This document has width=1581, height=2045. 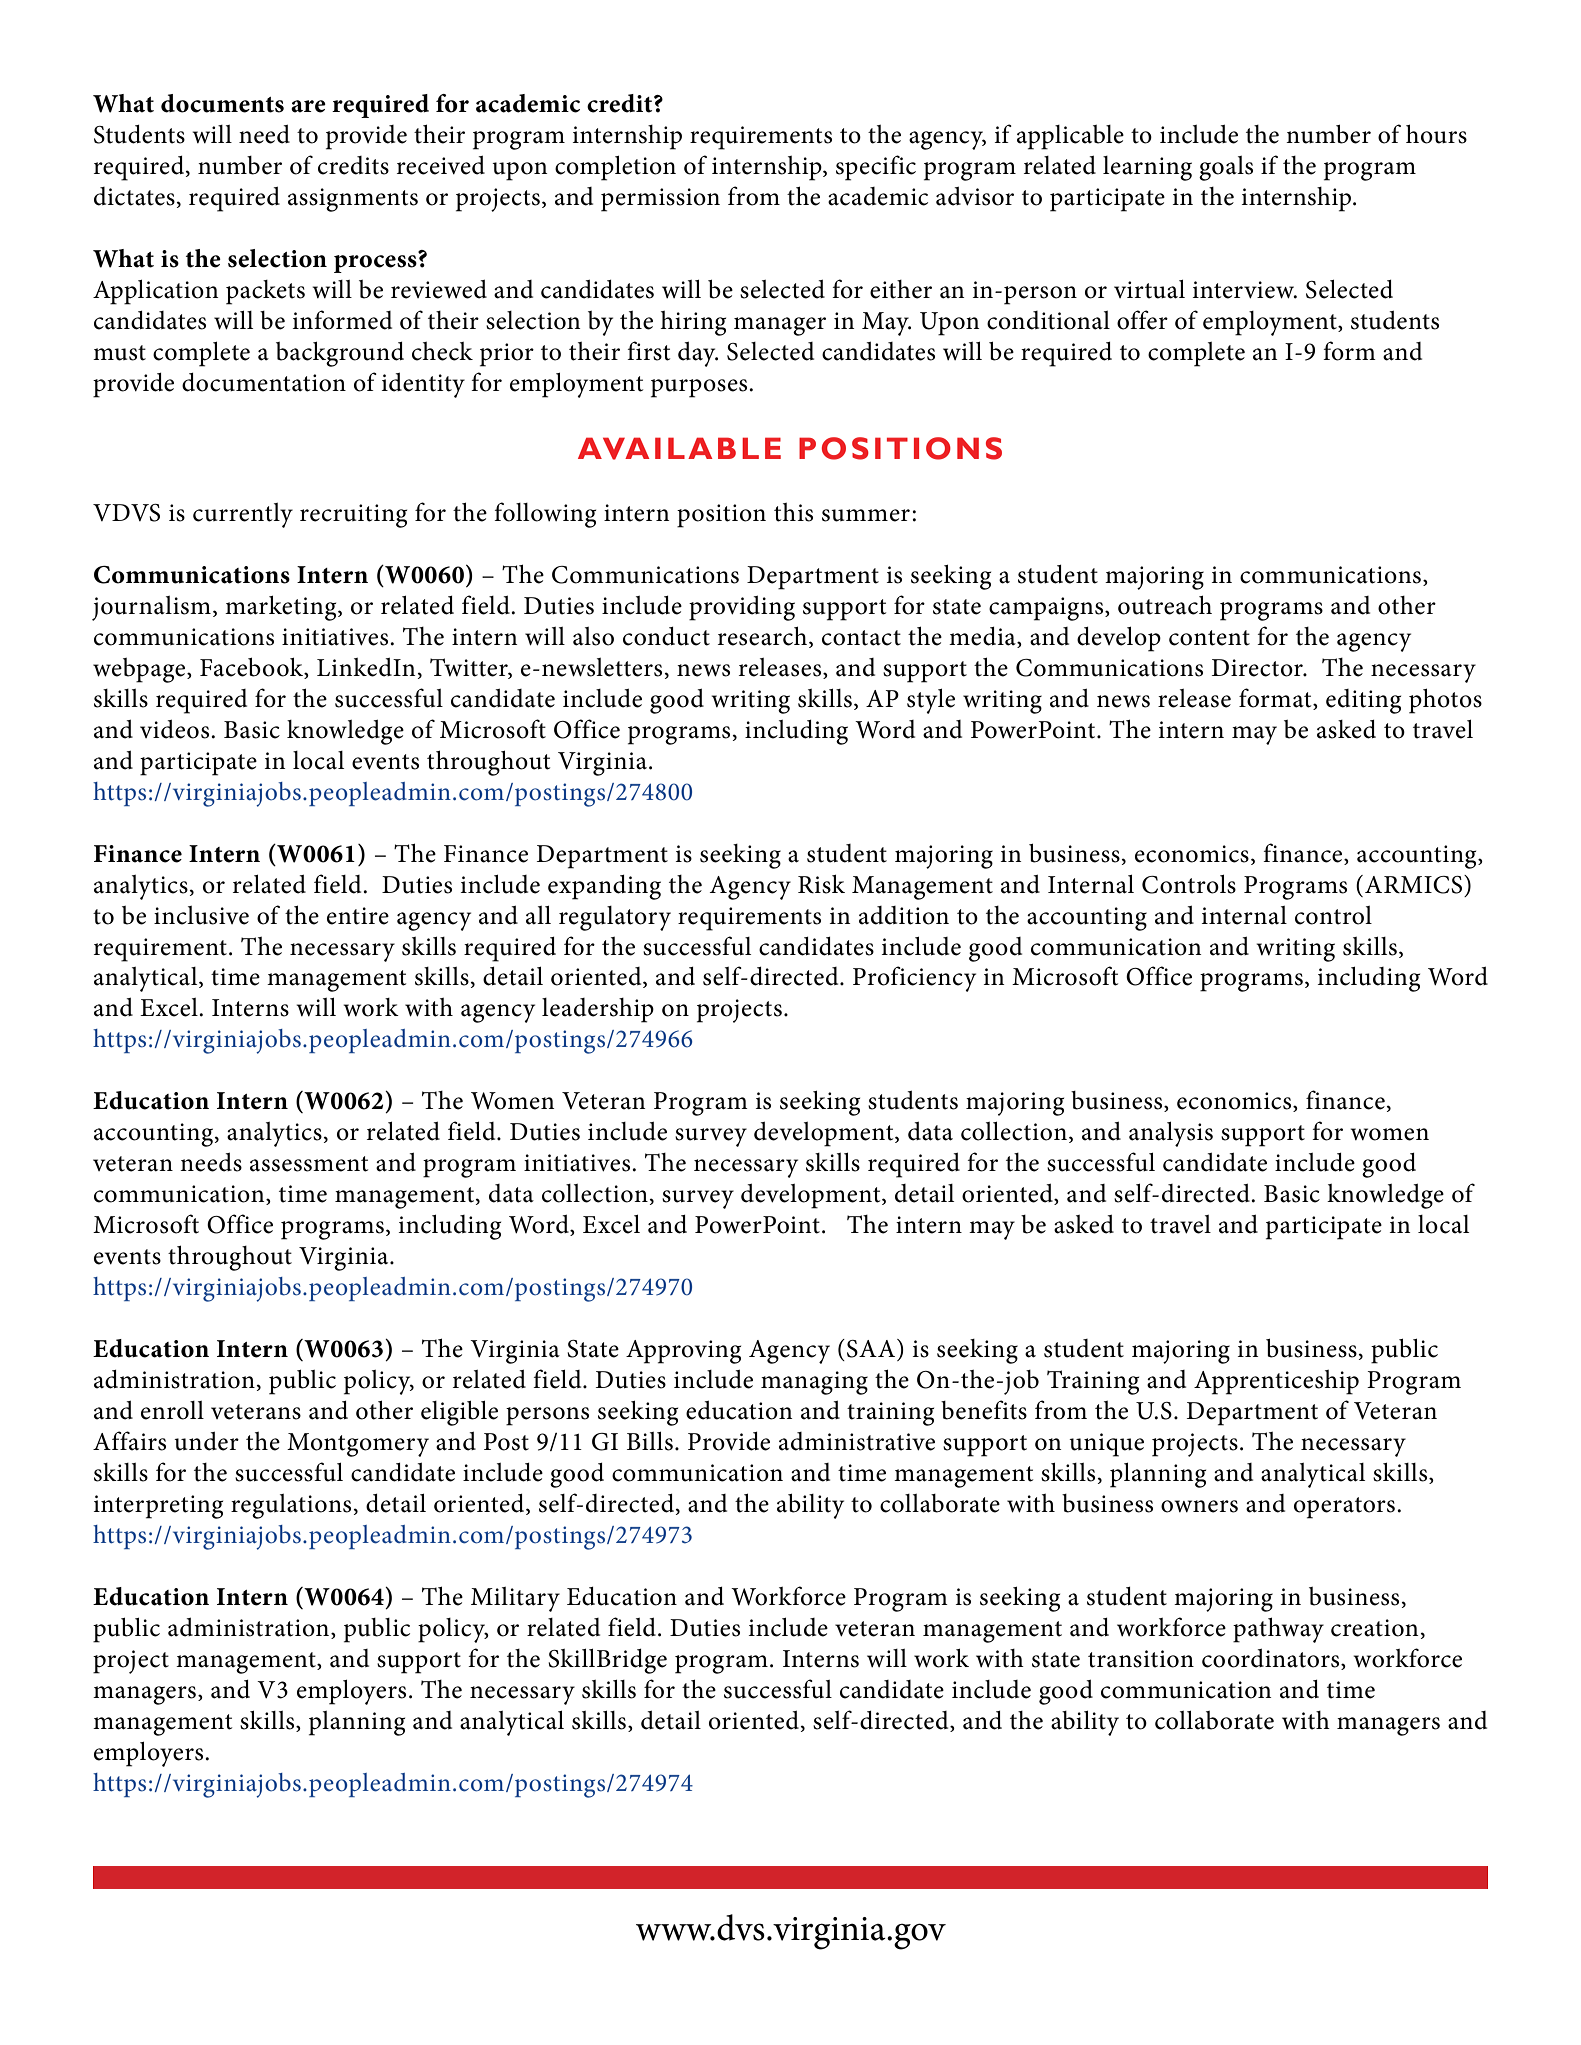 What do you see at coordinates (876, 168) in the document?
I see `specific` at bounding box center [876, 168].
